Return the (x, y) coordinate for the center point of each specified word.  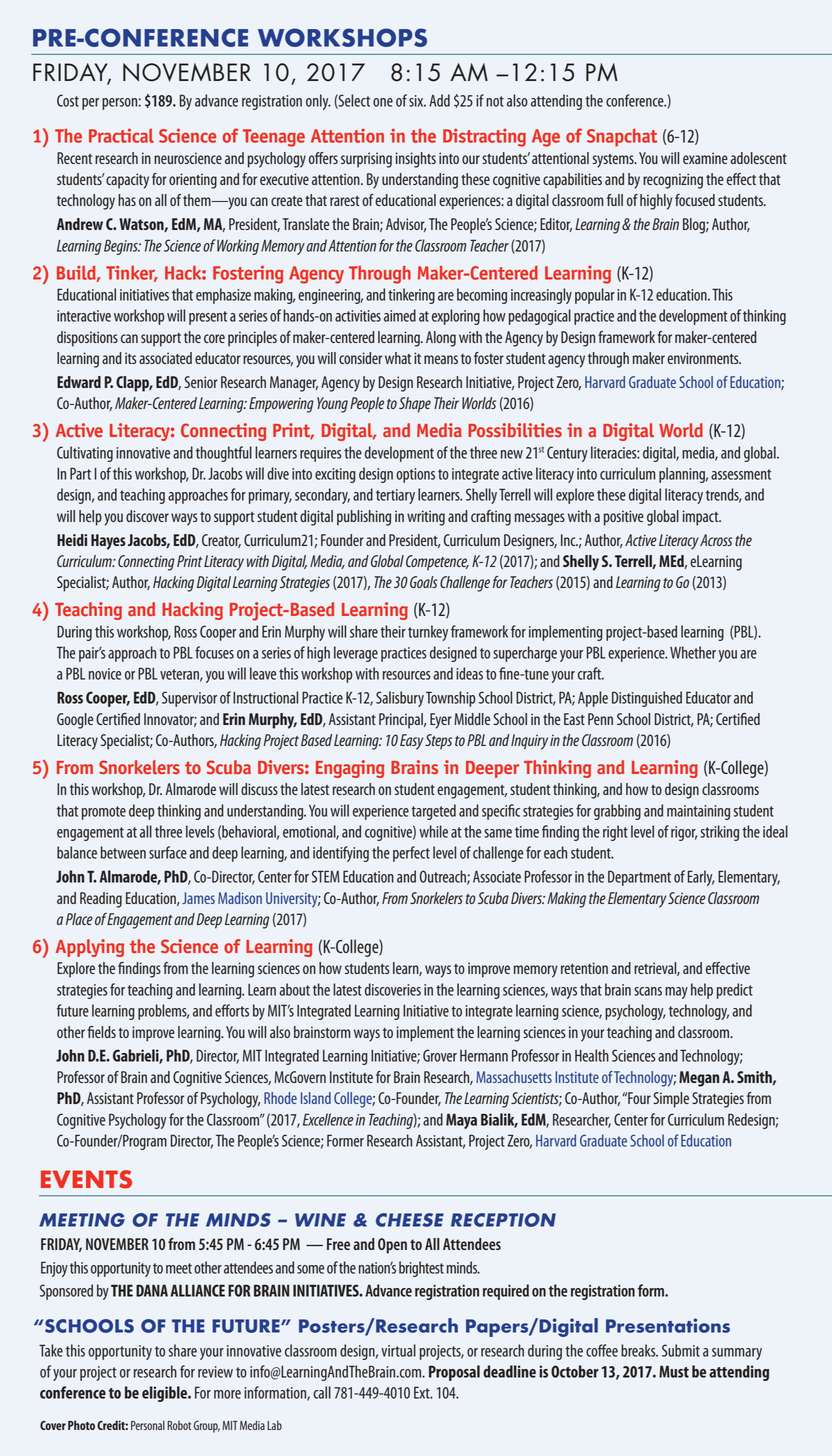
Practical (121, 135)
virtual (398, 1350)
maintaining (698, 812)
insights (416, 160)
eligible (165, 1394)
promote (104, 813)
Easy (411, 742)
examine (705, 158)
